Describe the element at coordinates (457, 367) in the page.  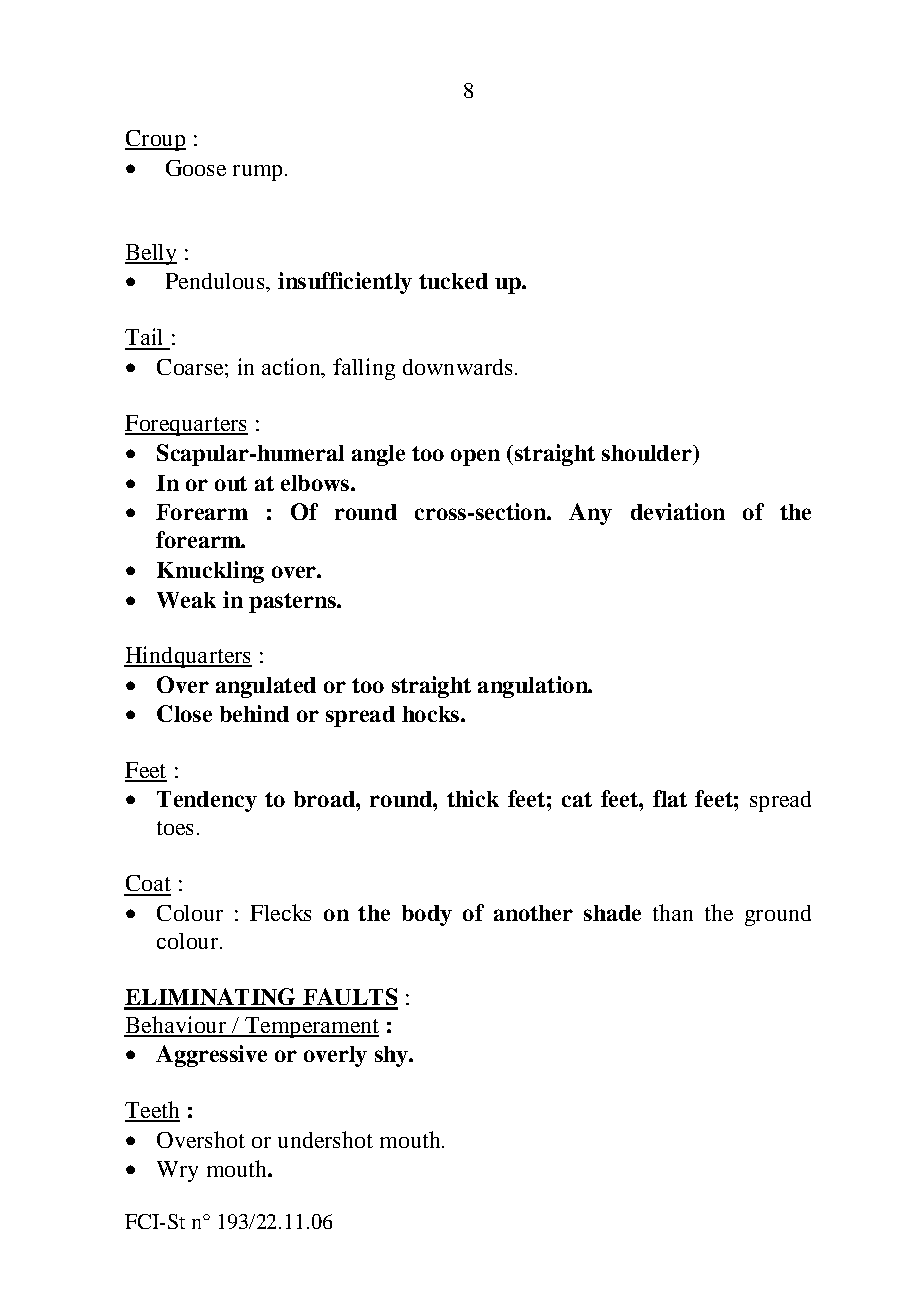
I see `downwards` at that location.
